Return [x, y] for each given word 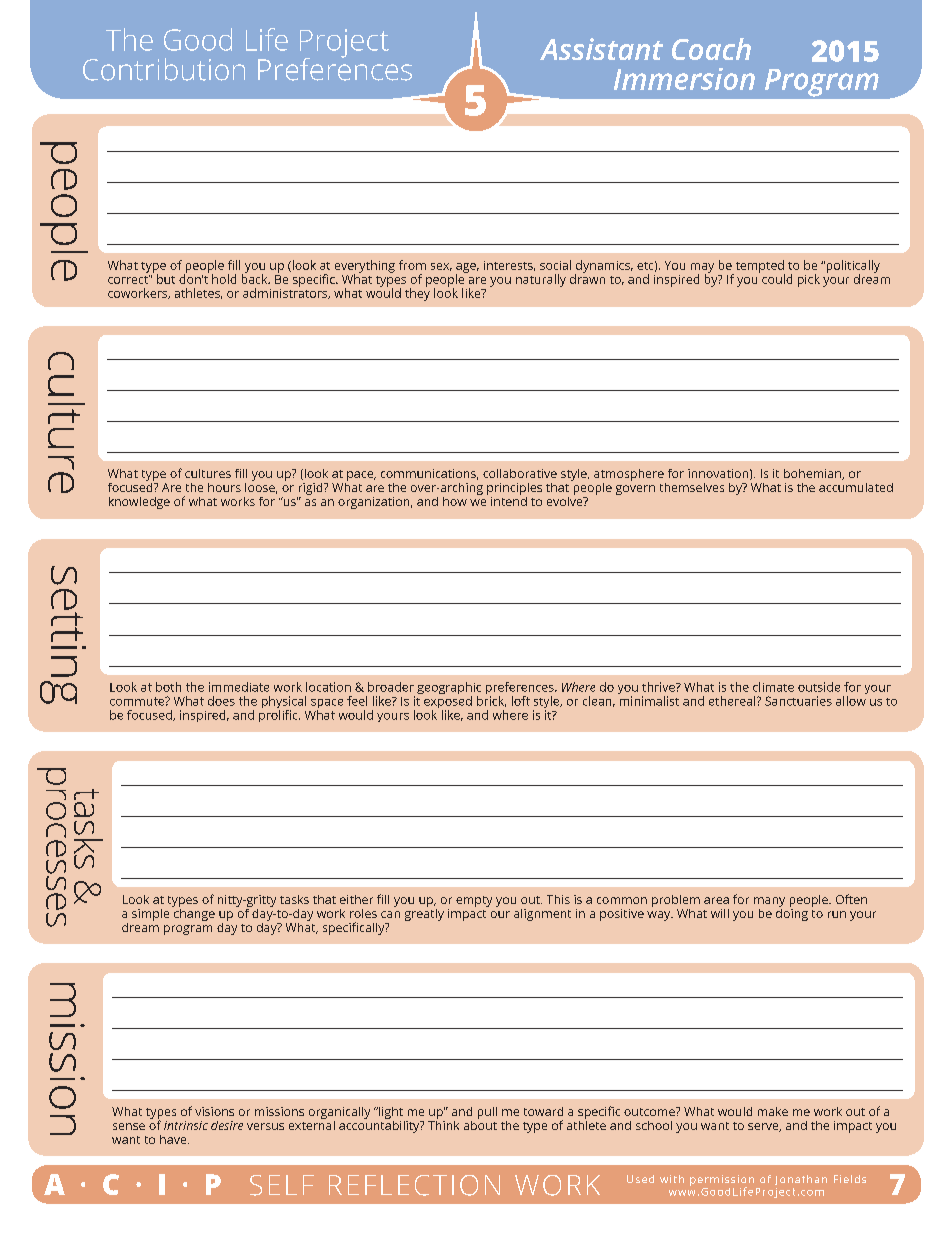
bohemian [813, 474]
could [777, 279]
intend [509, 500]
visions [214, 1111]
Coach [711, 49]
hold [224, 279]
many [769, 902]
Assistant [601, 49]
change [193, 913]
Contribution [164, 69]
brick [491, 700]
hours [224, 487]
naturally [541, 280]
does [221, 701]
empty [474, 901]
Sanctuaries [798, 701]
